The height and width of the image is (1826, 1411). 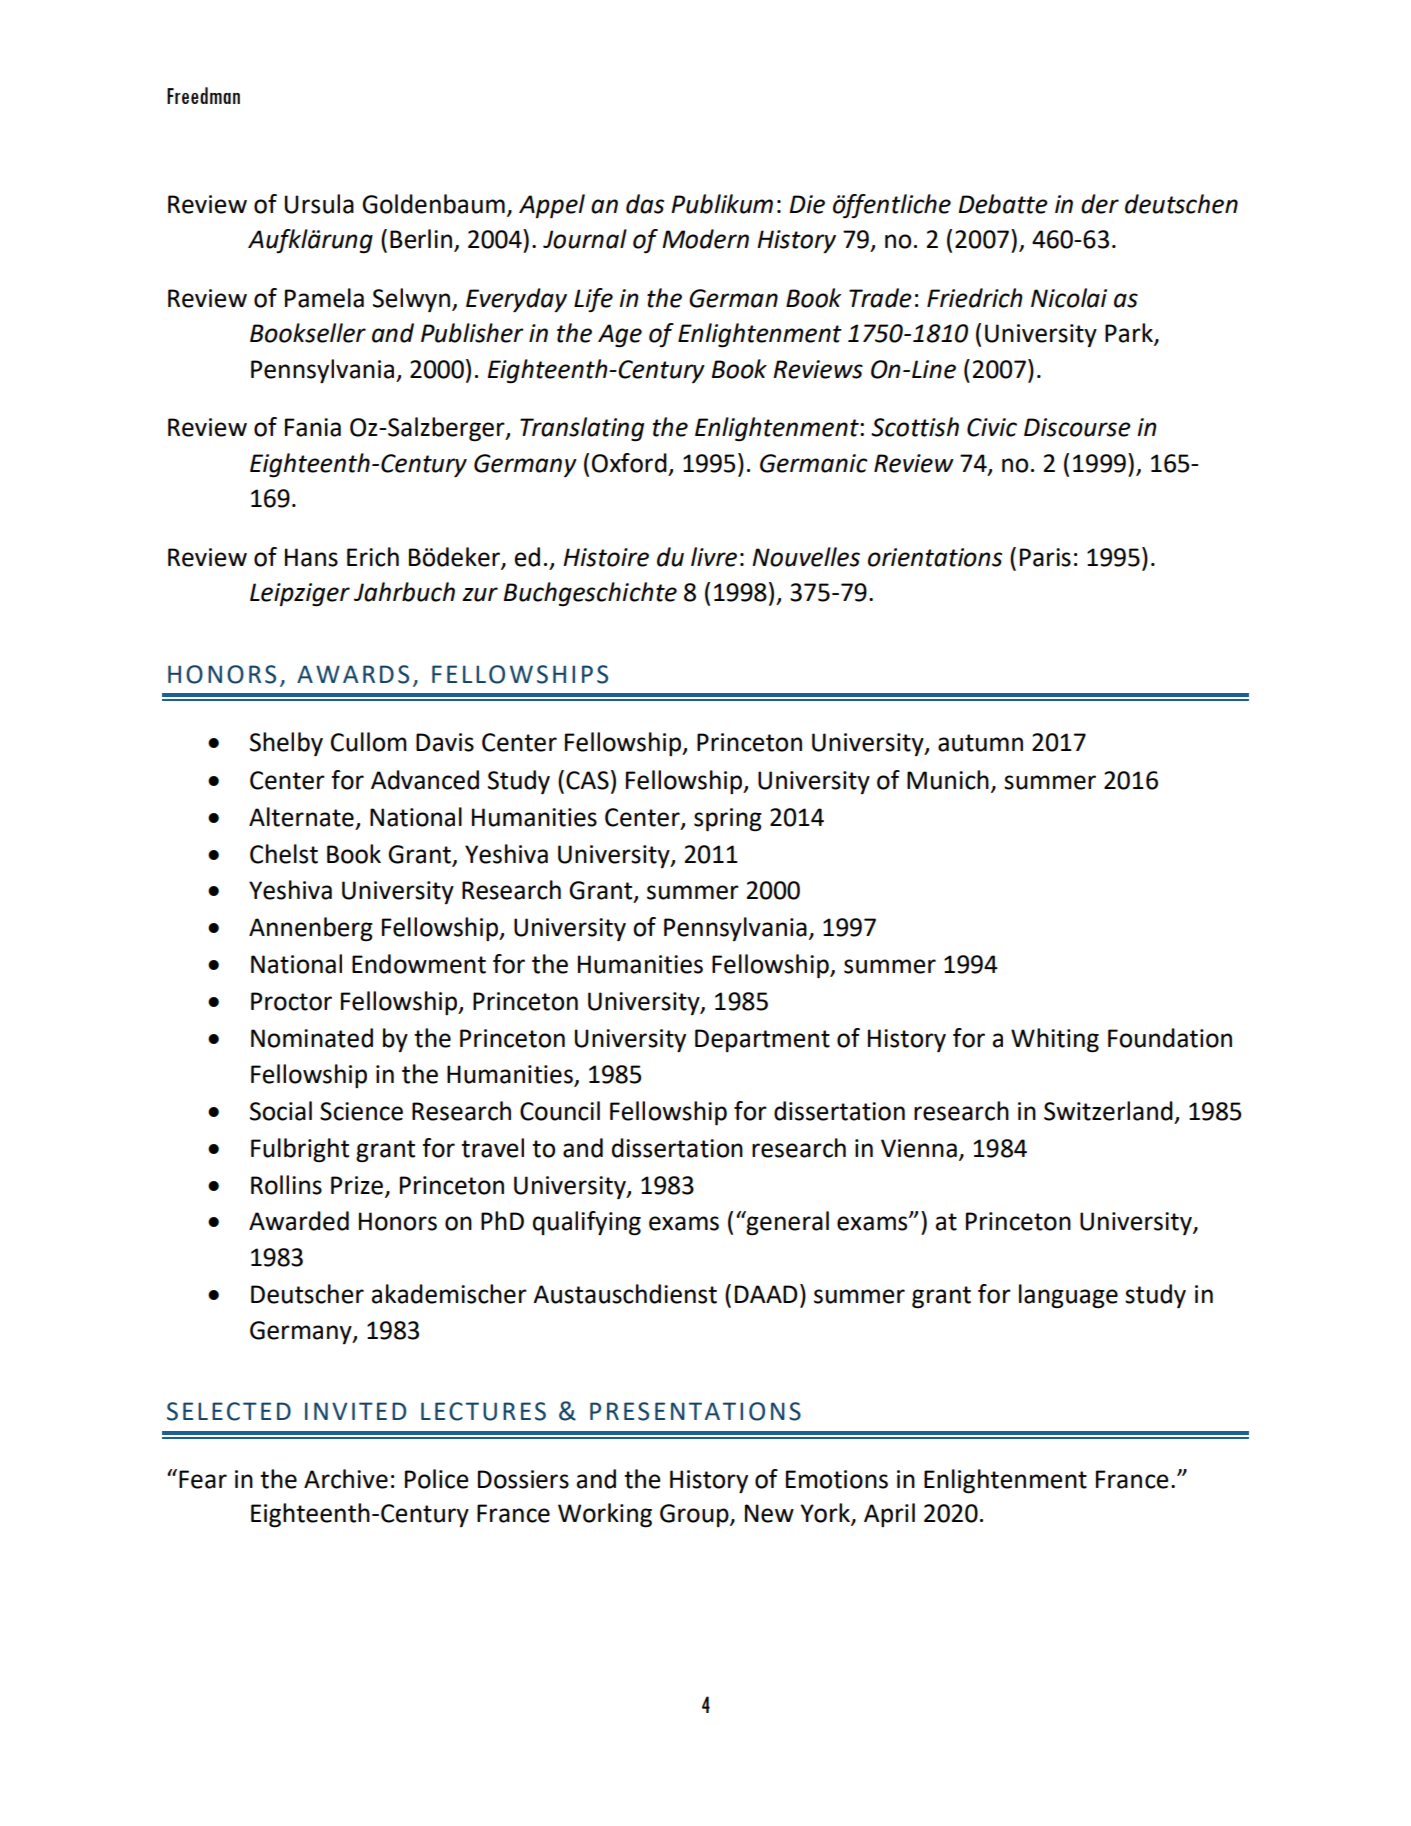 I want to click on livre, so click(x=714, y=557).
